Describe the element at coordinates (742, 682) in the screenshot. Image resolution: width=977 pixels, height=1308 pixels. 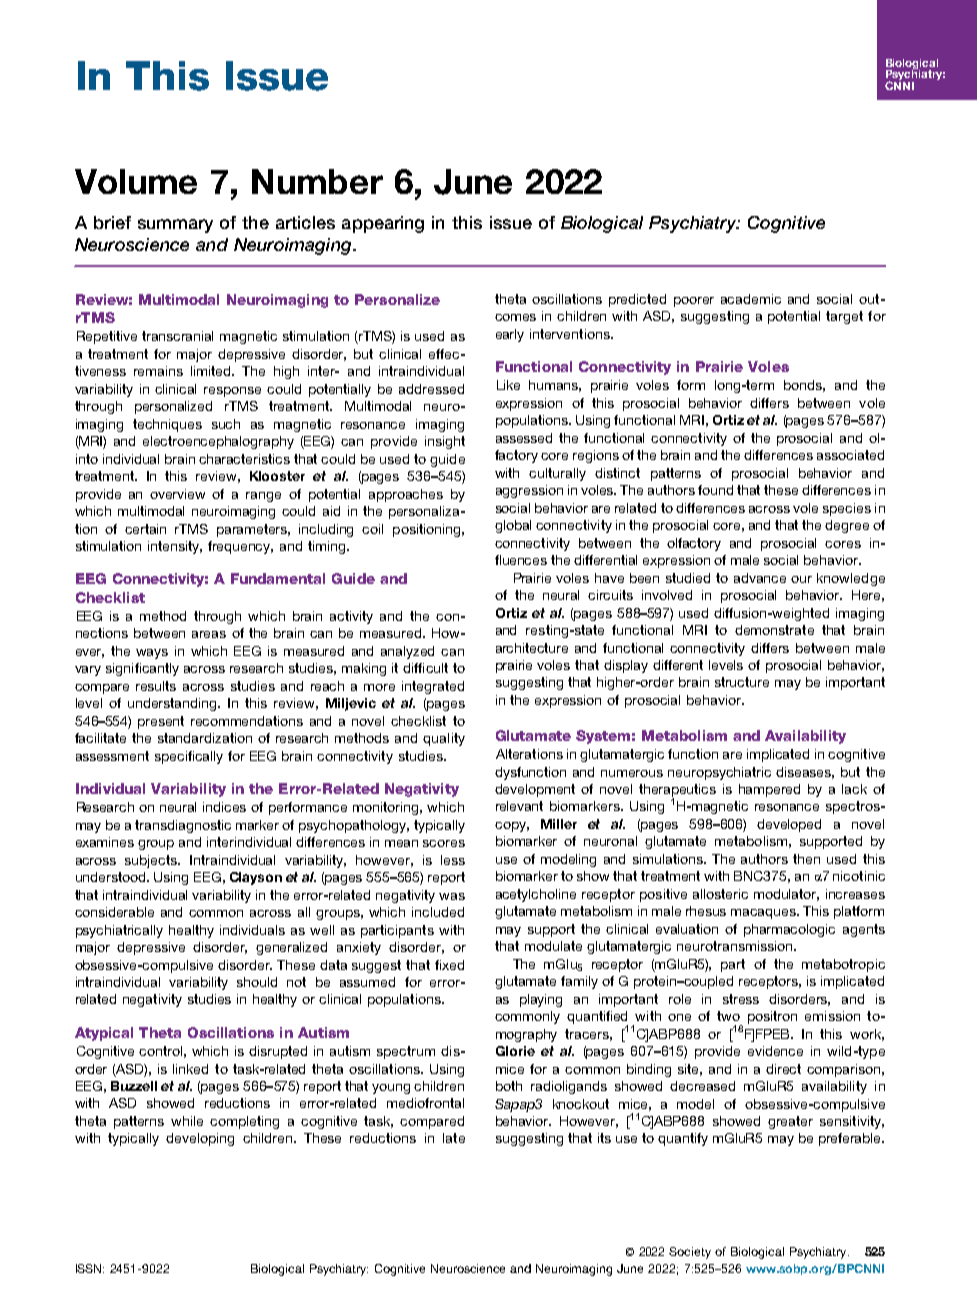
I see `structure` at that location.
